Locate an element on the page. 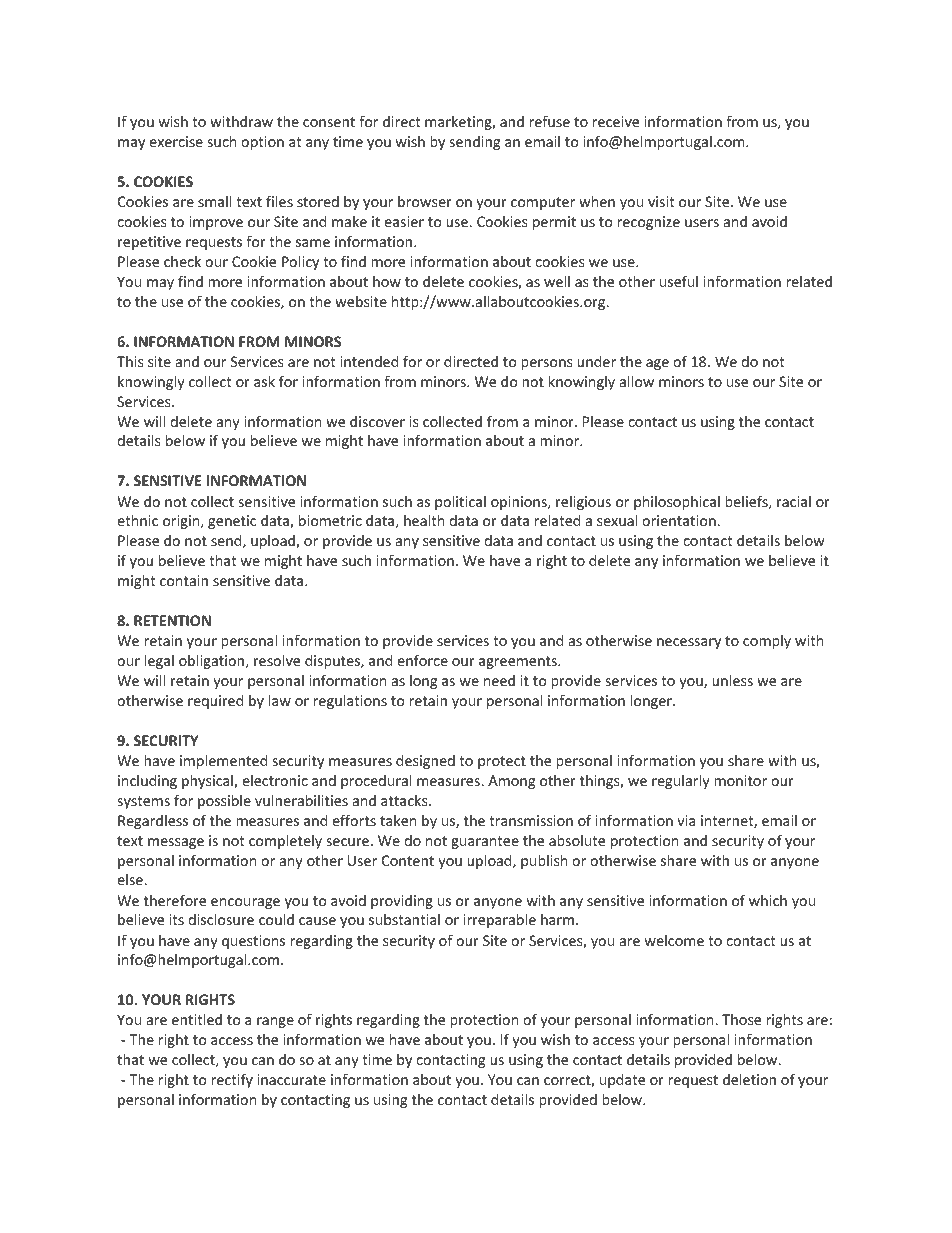  exercise is located at coordinates (176, 141).
